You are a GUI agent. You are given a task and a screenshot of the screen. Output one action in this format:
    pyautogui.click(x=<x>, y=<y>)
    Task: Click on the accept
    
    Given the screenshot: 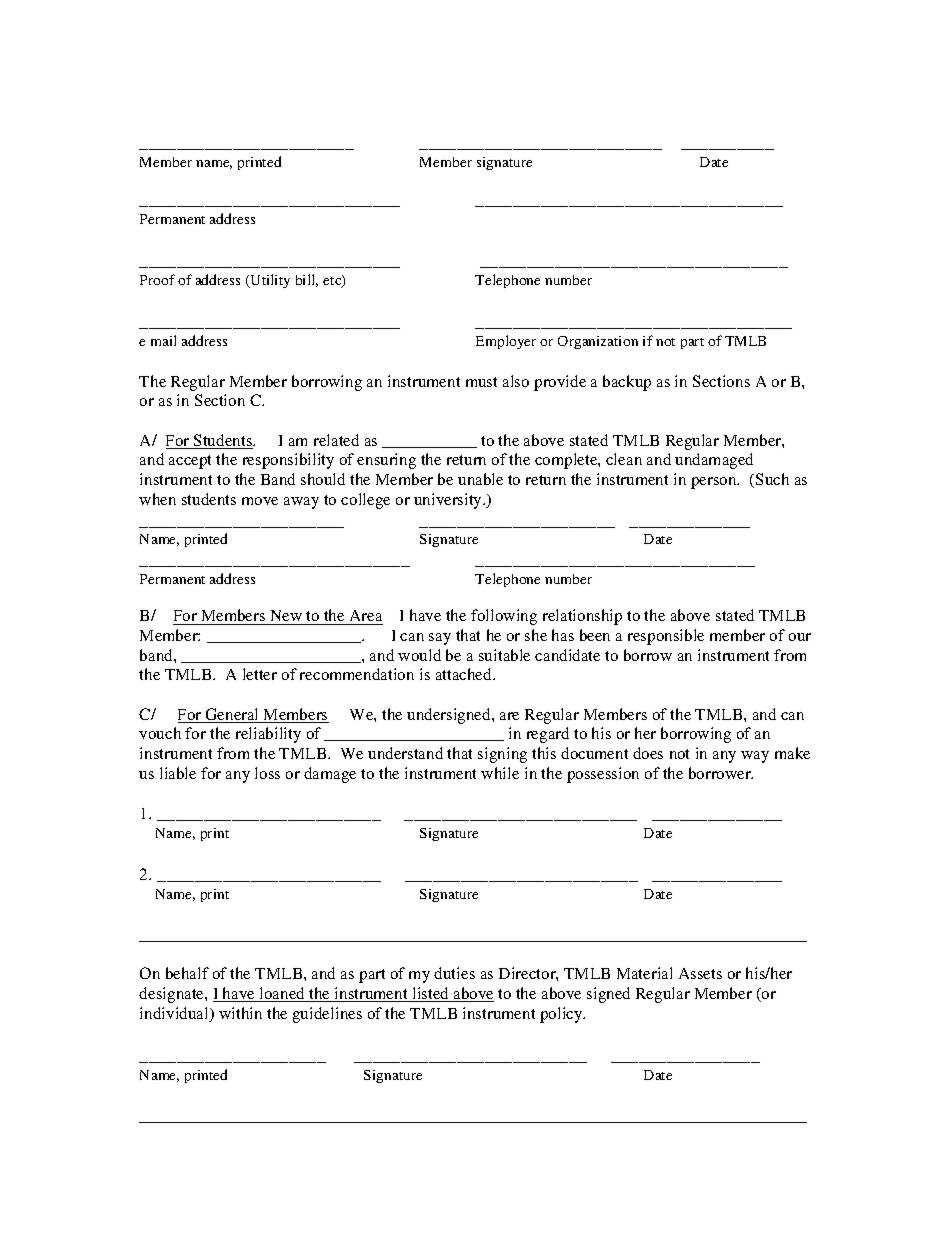 What is the action you would take?
    pyautogui.click(x=190, y=462)
